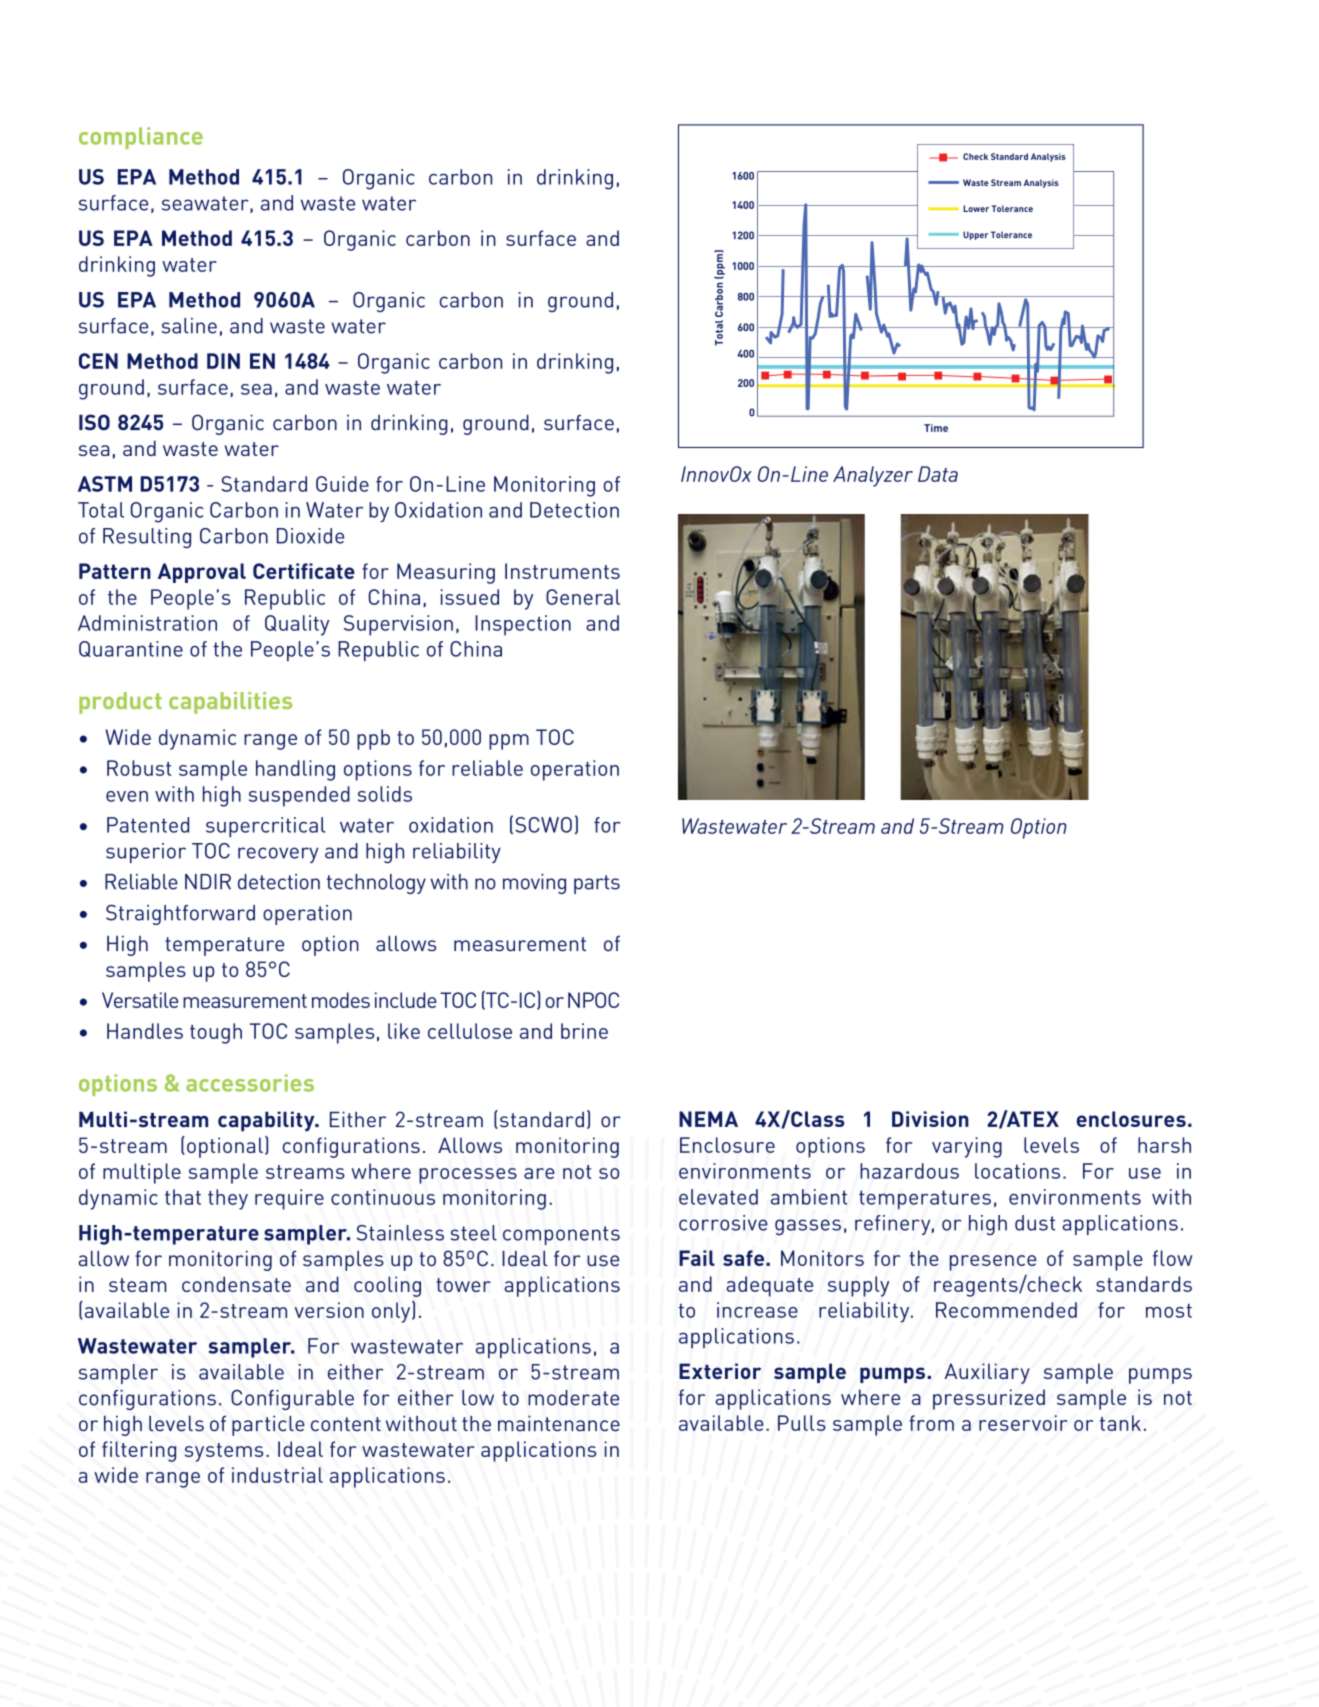  I want to click on Resulting, so click(147, 538).
